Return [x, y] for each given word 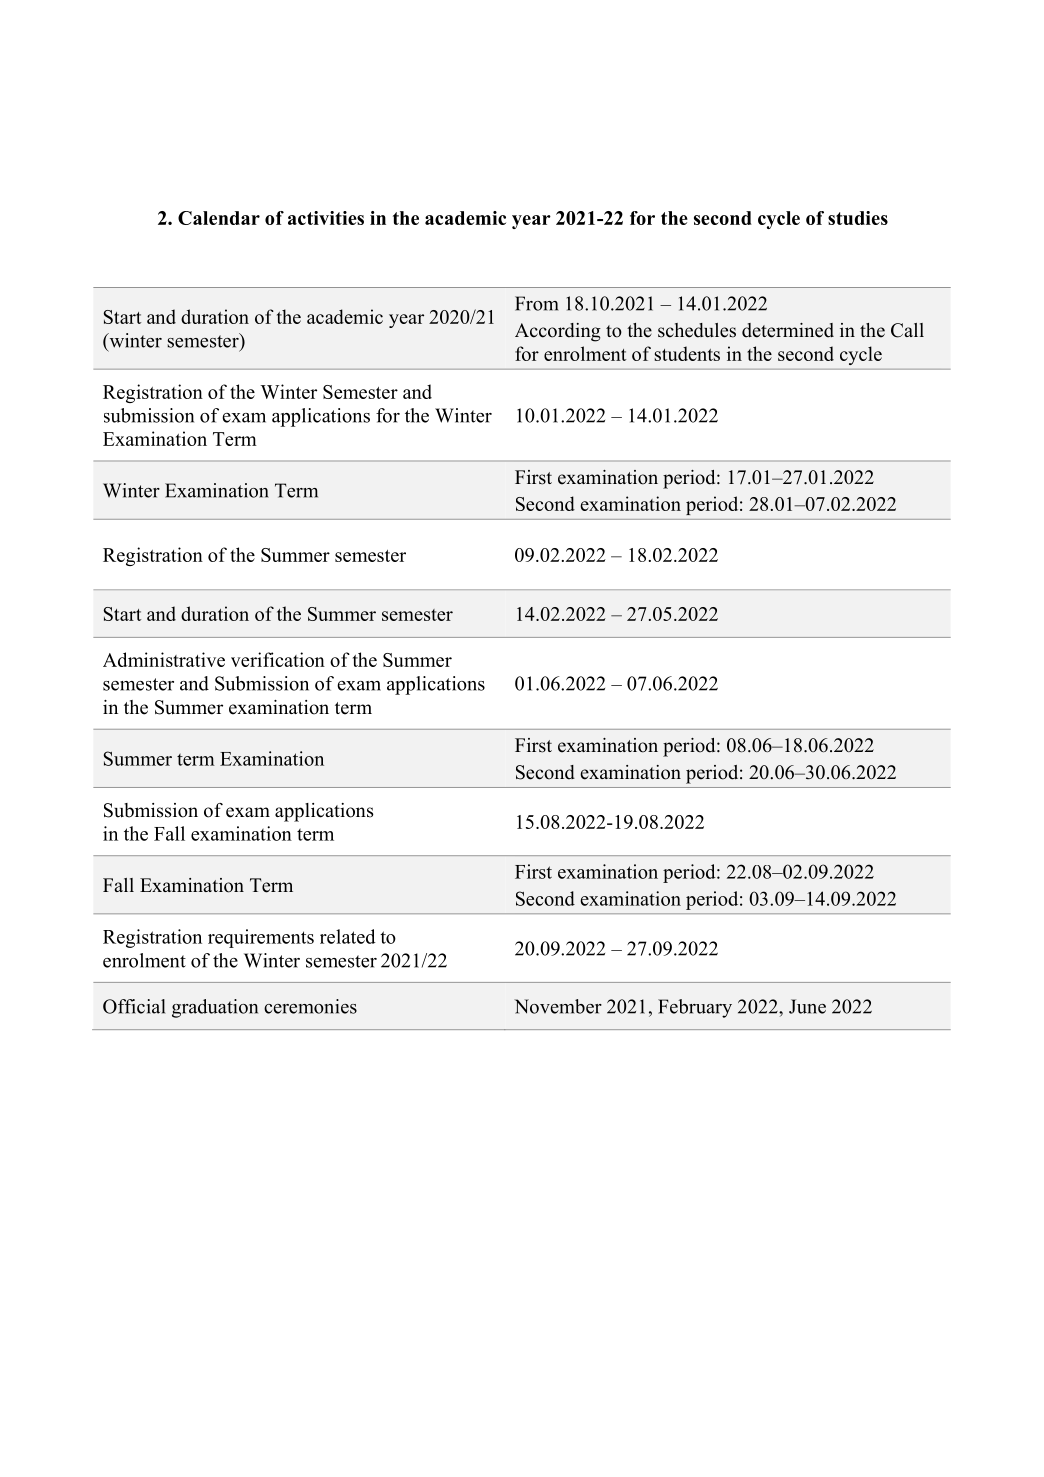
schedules [697, 330]
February [695, 1008]
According [558, 332]
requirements [261, 938]
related [348, 936]
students [687, 353]
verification [278, 659]
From [537, 303]
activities [326, 218]
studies [858, 218]
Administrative [164, 659]
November [558, 1006]
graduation [215, 1008]
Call [907, 330]
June [807, 1006]
